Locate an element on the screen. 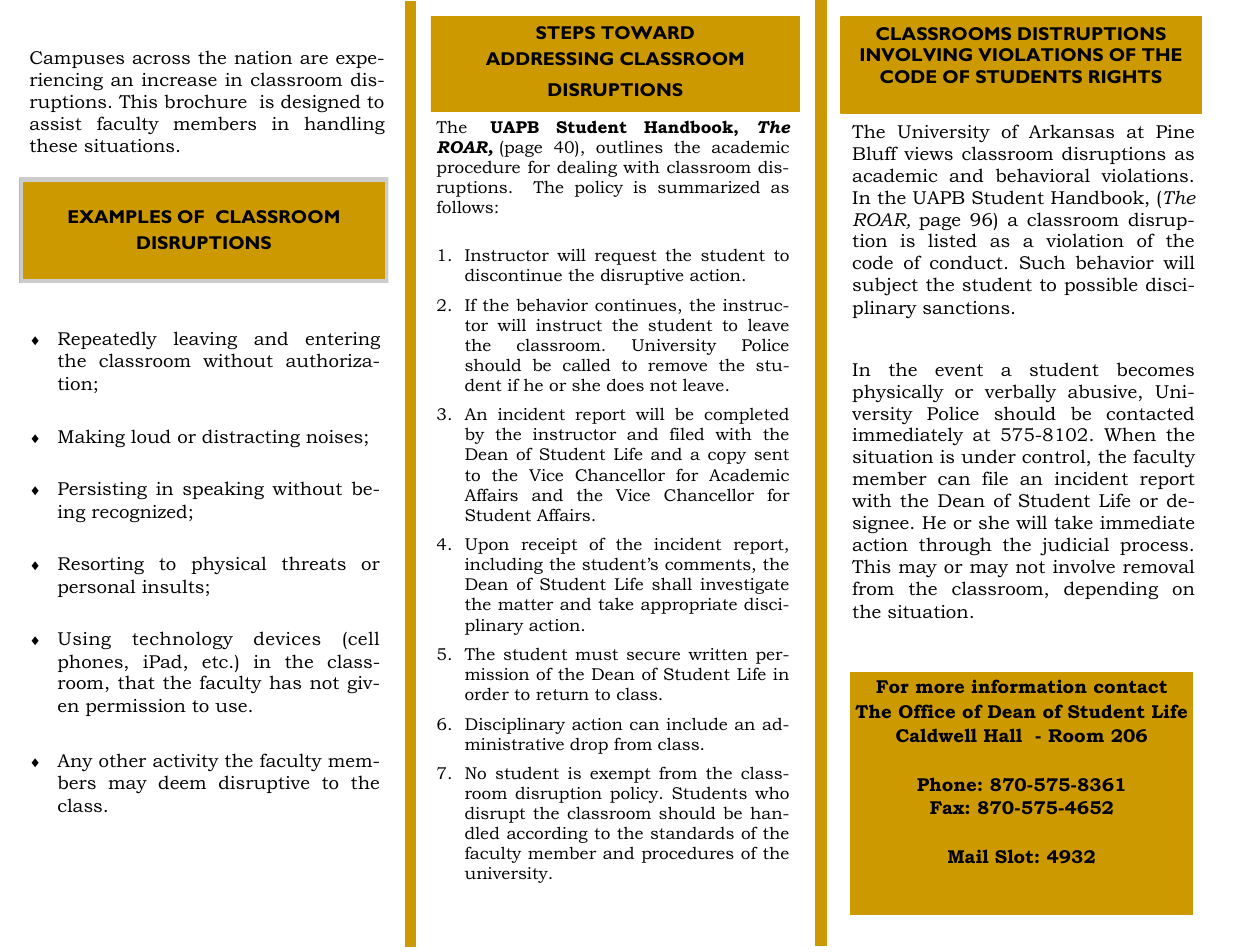  standards is located at coordinates (692, 833).
